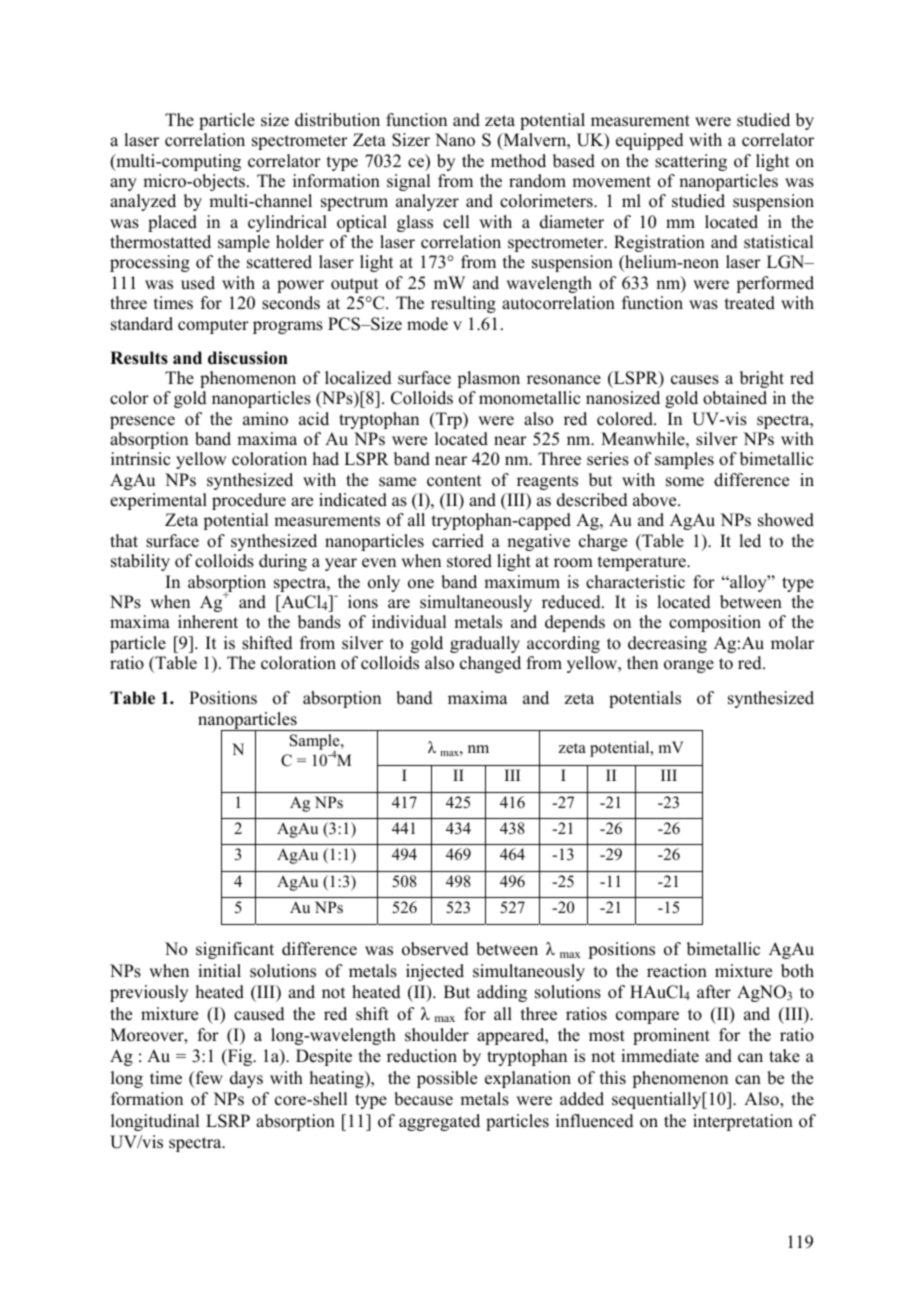 The height and width of the screenshot is (1308, 924). Describe the element at coordinates (642, 663) in the screenshot. I see `then` at that location.
